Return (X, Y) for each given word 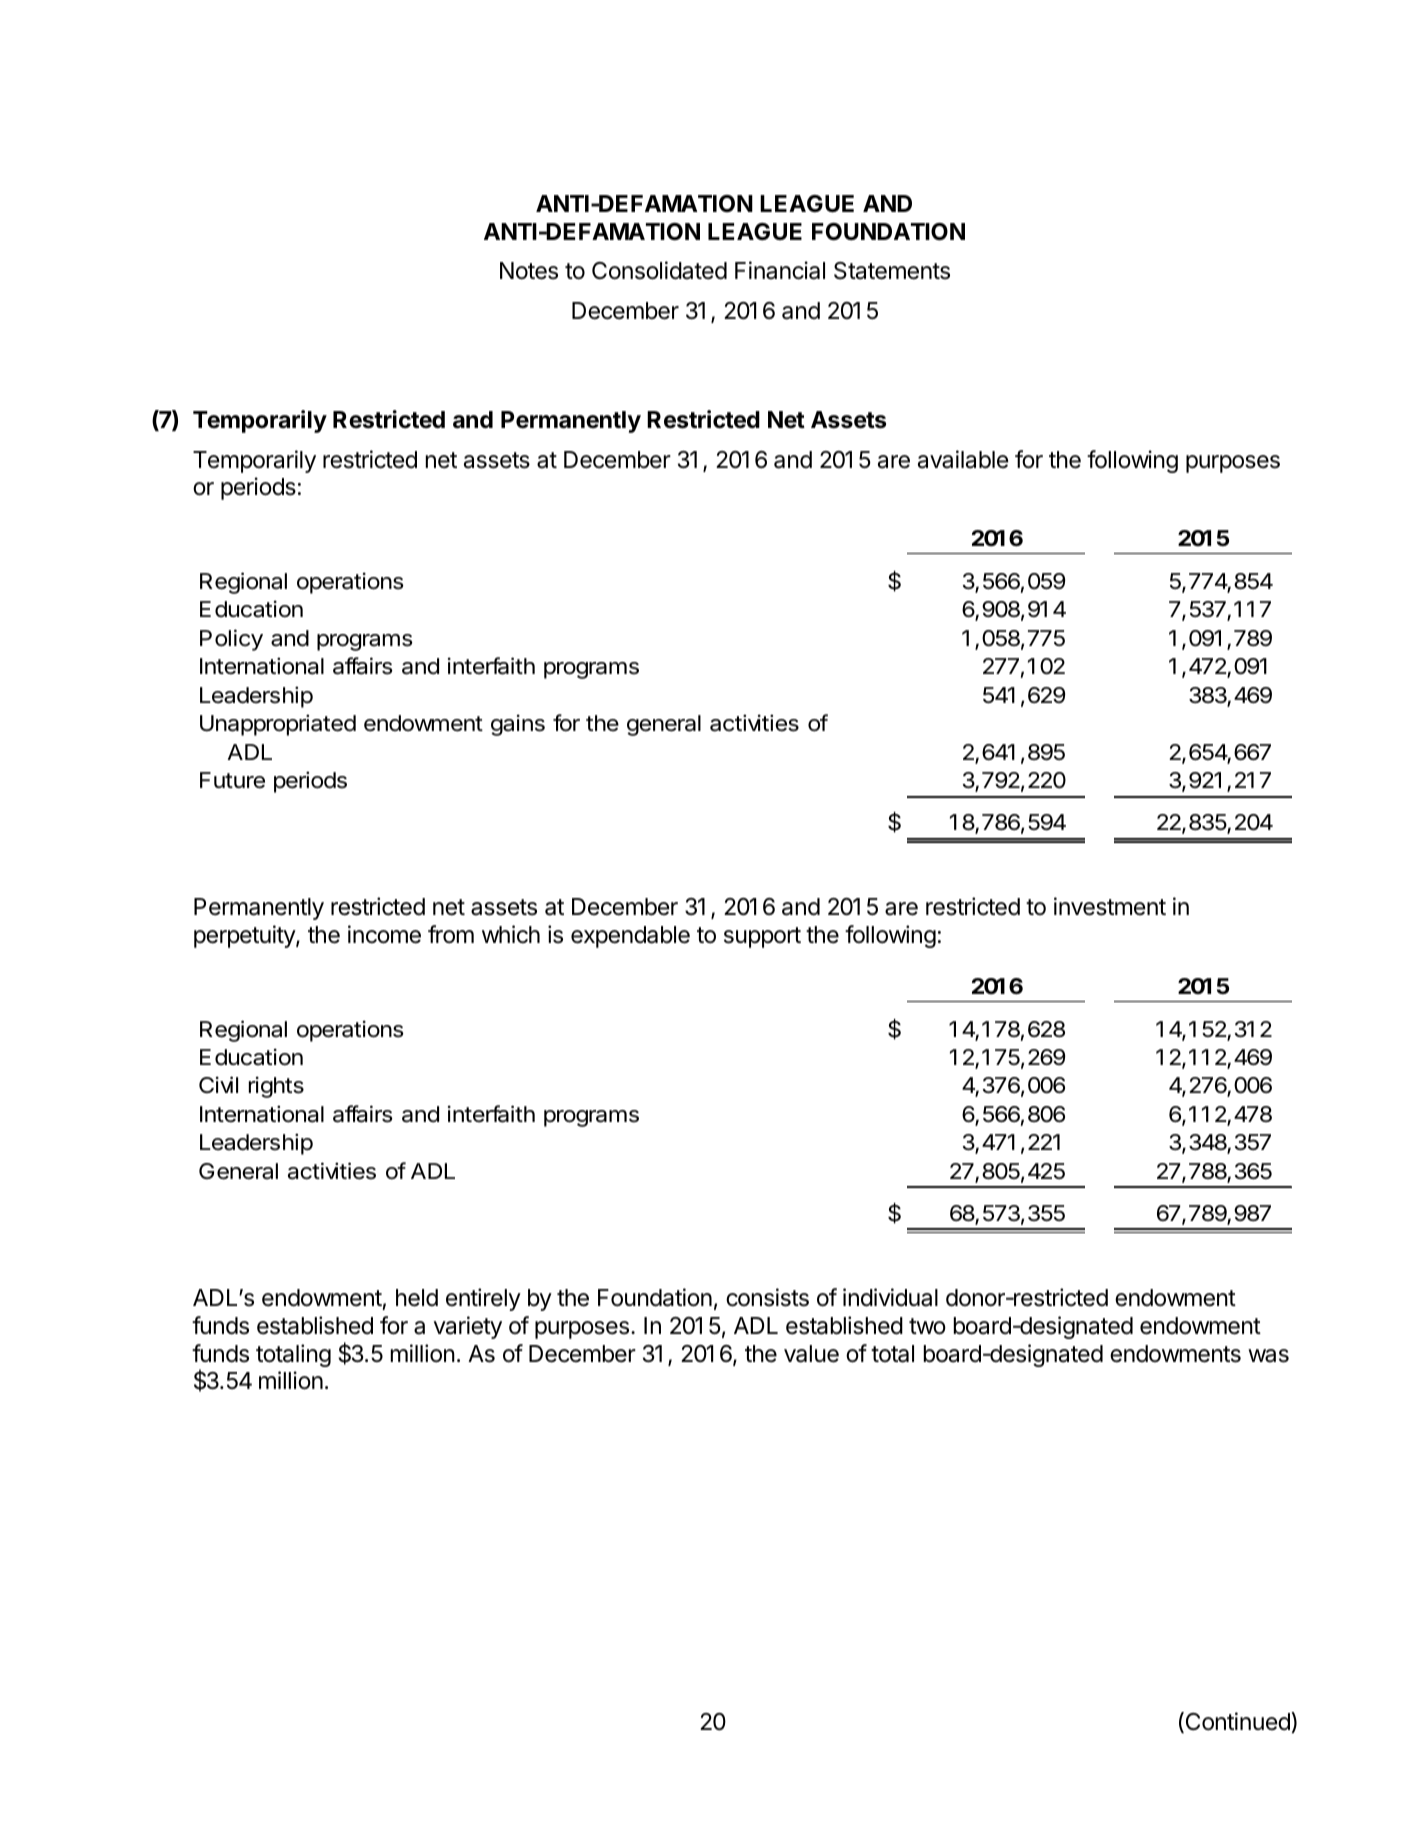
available (963, 459)
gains (518, 725)
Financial (780, 270)
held (417, 1298)
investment (1110, 906)
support (762, 937)
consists (767, 1297)
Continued (1237, 1722)
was (1268, 1356)
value (811, 1354)
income (384, 934)
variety (468, 1327)
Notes (529, 271)
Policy (231, 640)
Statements (892, 271)
